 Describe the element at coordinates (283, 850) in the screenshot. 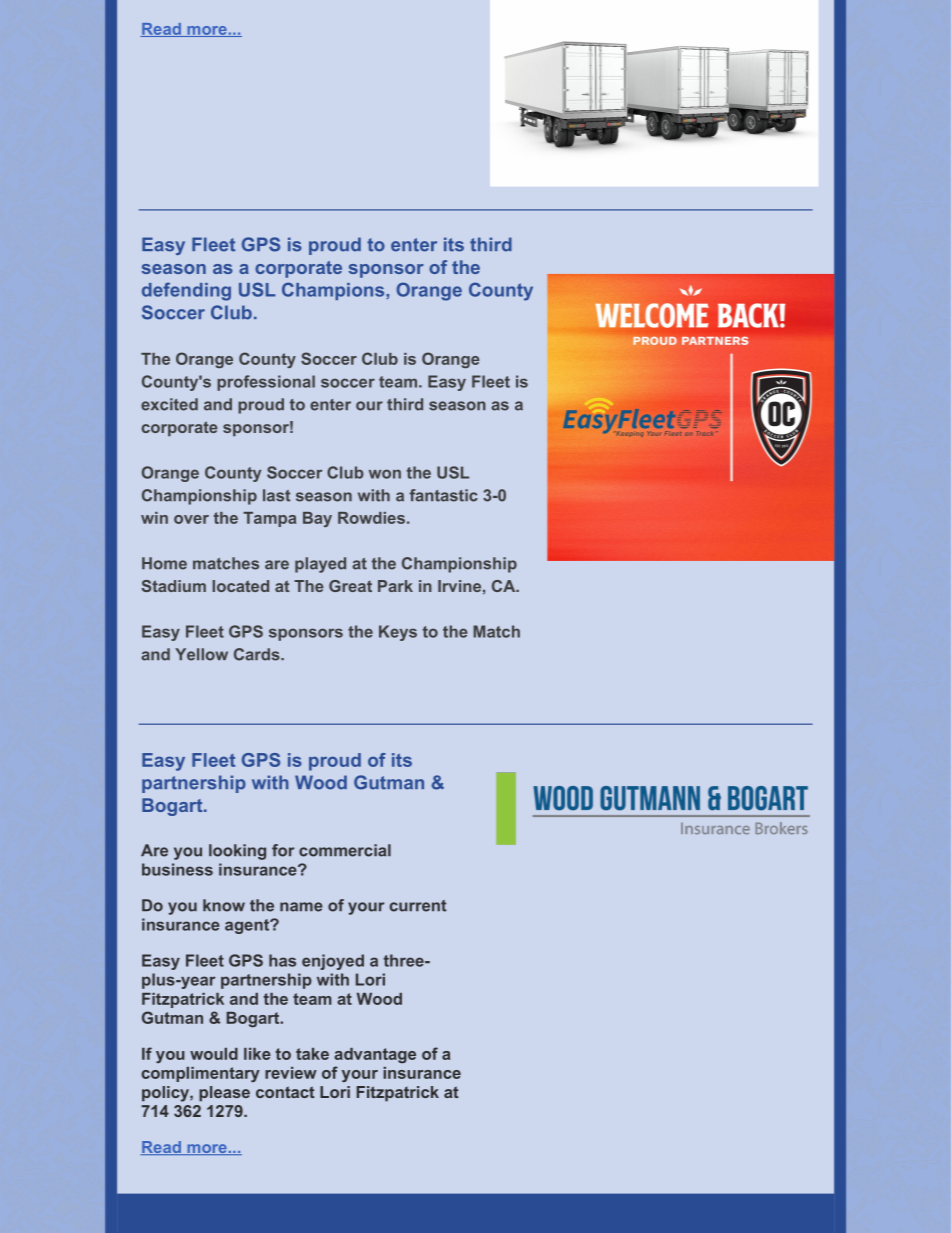

I see `for` at that location.
